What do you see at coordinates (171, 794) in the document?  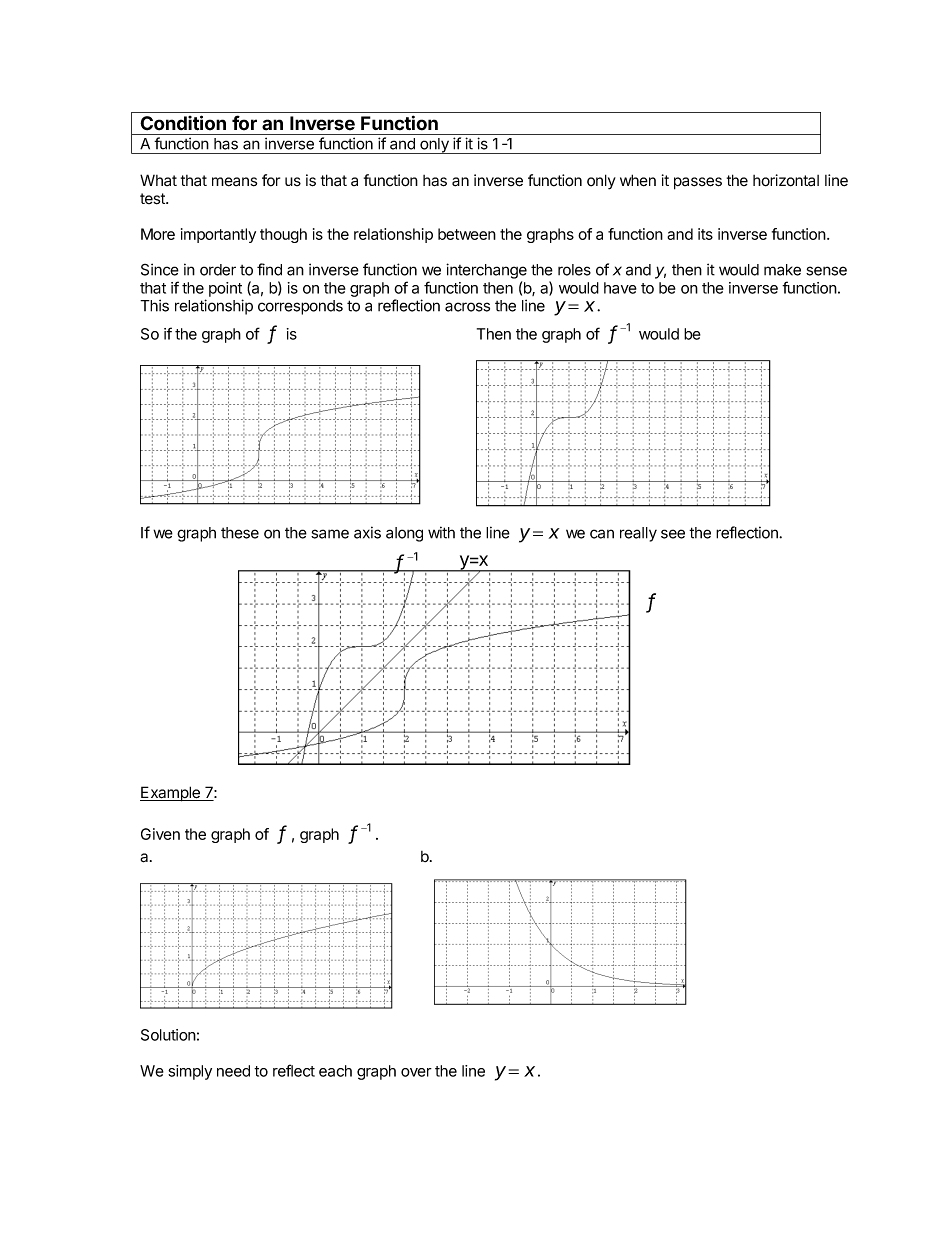 I see `Example` at bounding box center [171, 794].
